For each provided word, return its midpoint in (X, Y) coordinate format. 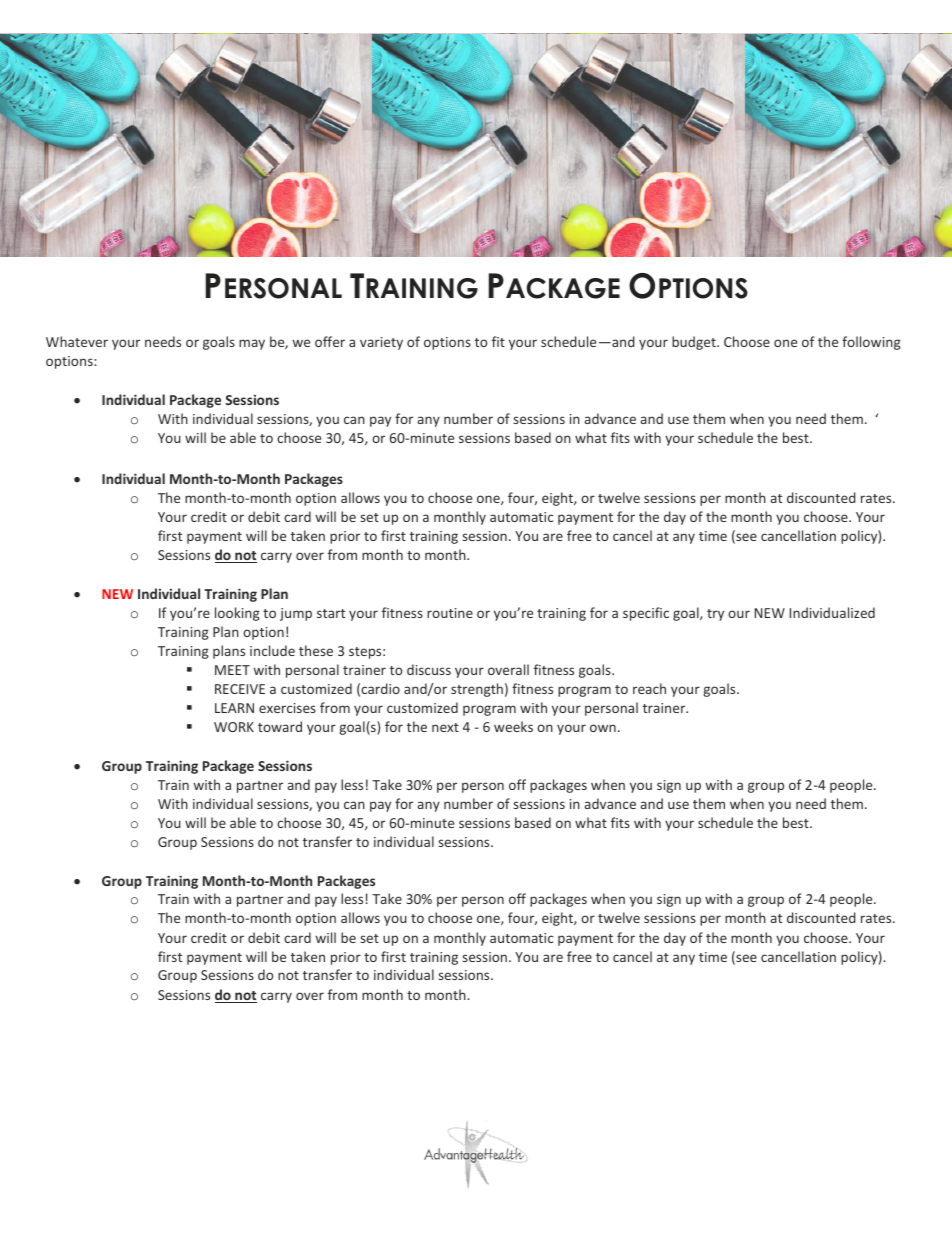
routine (450, 613)
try (715, 615)
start (331, 613)
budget (695, 343)
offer (330, 341)
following (871, 343)
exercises (287, 708)
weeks (513, 726)
